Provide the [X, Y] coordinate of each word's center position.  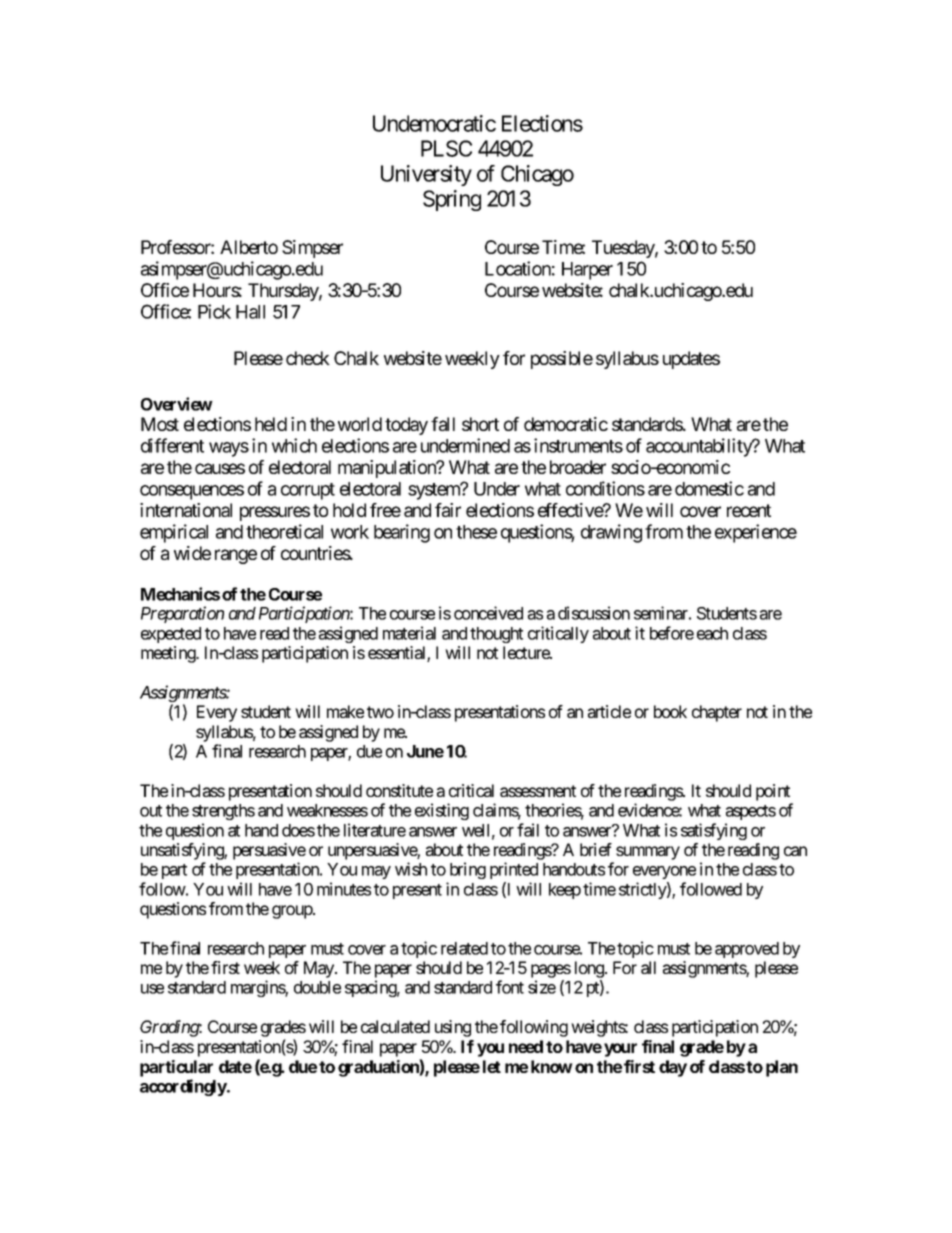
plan [782, 1068]
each [712, 633]
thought [496, 635]
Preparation [182, 614]
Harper [587, 271]
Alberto [249, 247]
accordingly [184, 1087]
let [492, 1066]
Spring [452, 200]
